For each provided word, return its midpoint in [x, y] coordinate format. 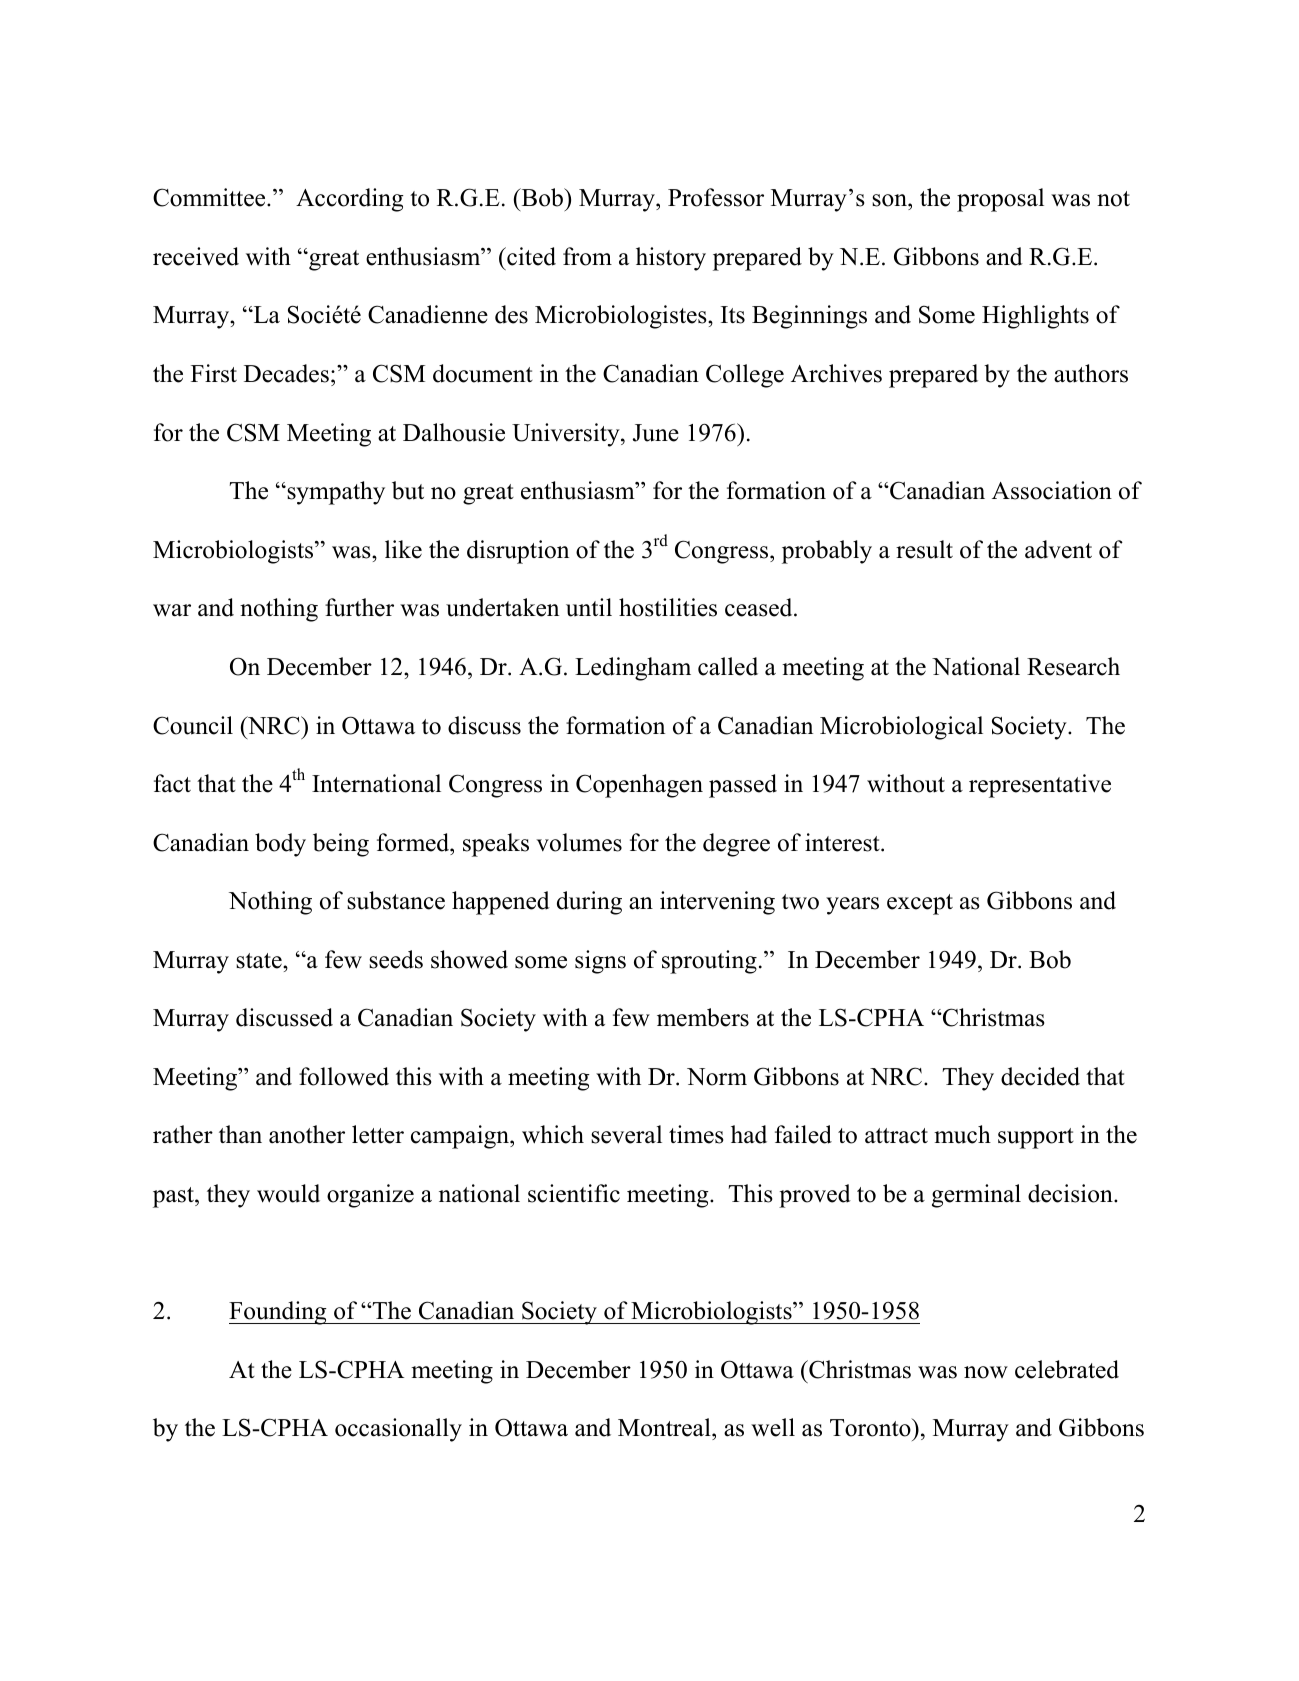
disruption [518, 552]
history [671, 259]
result [924, 549]
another [307, 1134]
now [986, 1372]
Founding [279, 1313]
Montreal [665, 1429]
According [350, 200]
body [280, 845]
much [962, 1134]
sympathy [335, 493]
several [626, 1134]
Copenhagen [639, 786]
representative [1040, 786]
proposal [1000, 200]
